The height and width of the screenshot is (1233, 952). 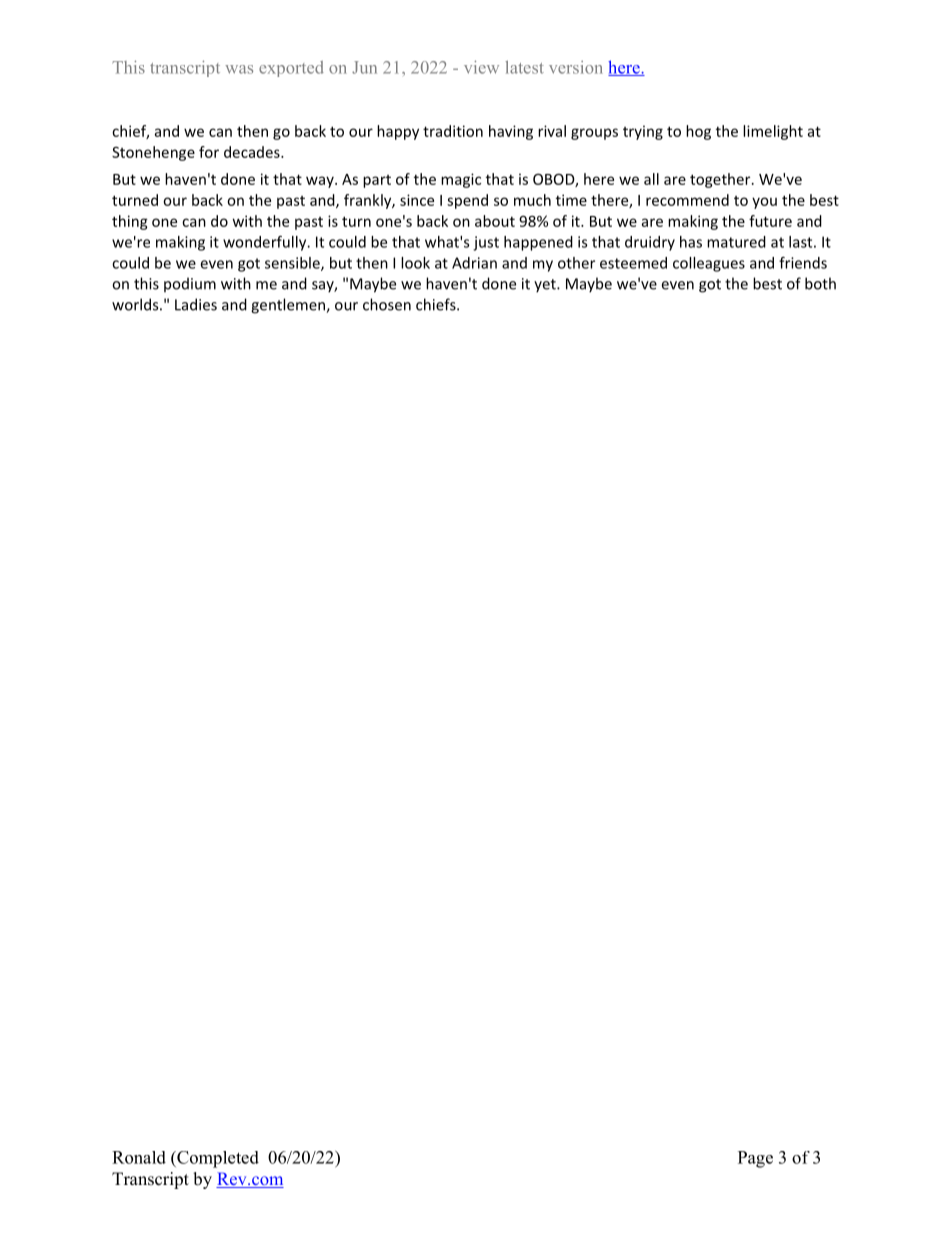 I want to click on limelight, so click(x=773, y=132).
